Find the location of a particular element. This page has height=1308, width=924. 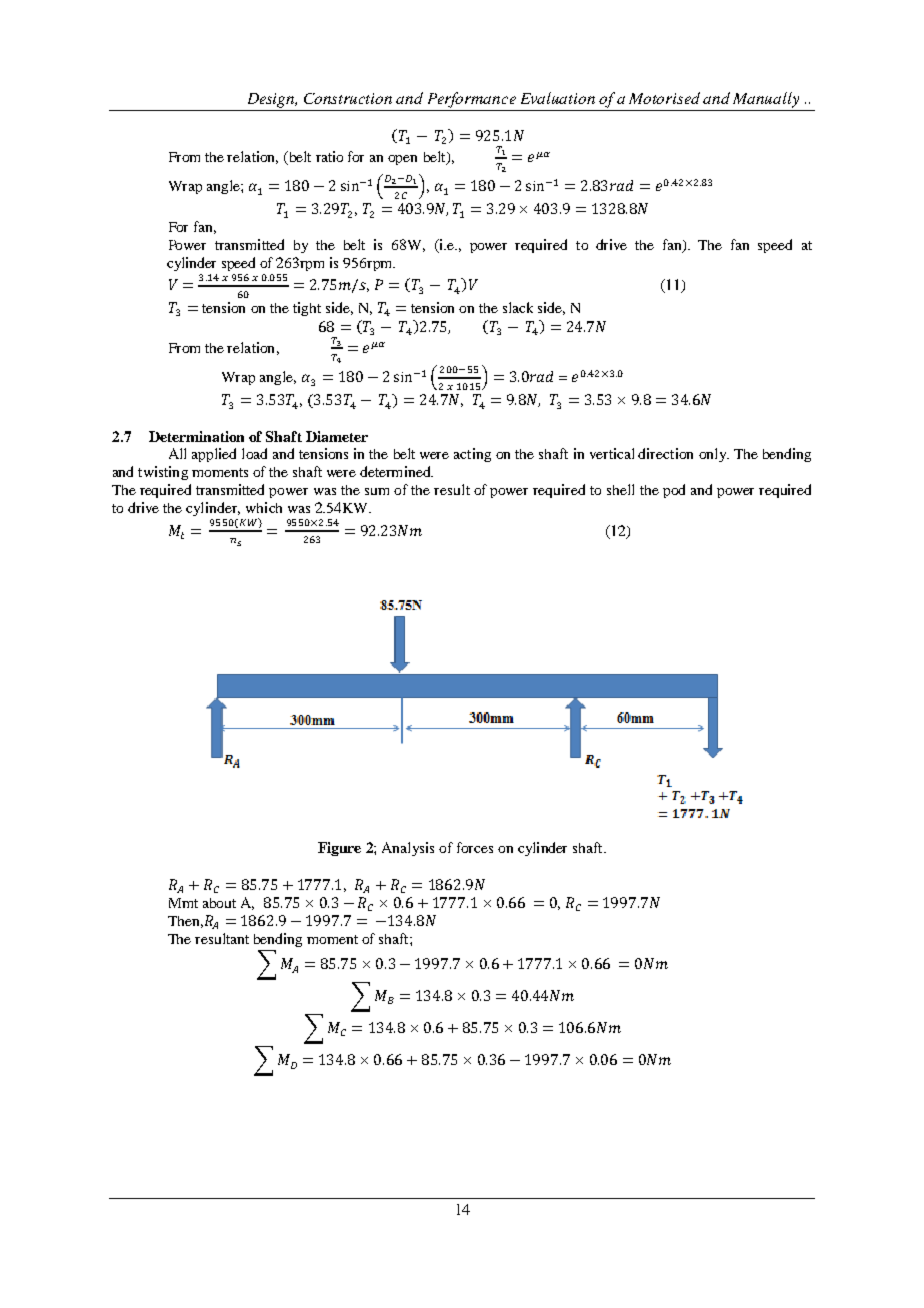

shell is located at coordinates (620, 489).
